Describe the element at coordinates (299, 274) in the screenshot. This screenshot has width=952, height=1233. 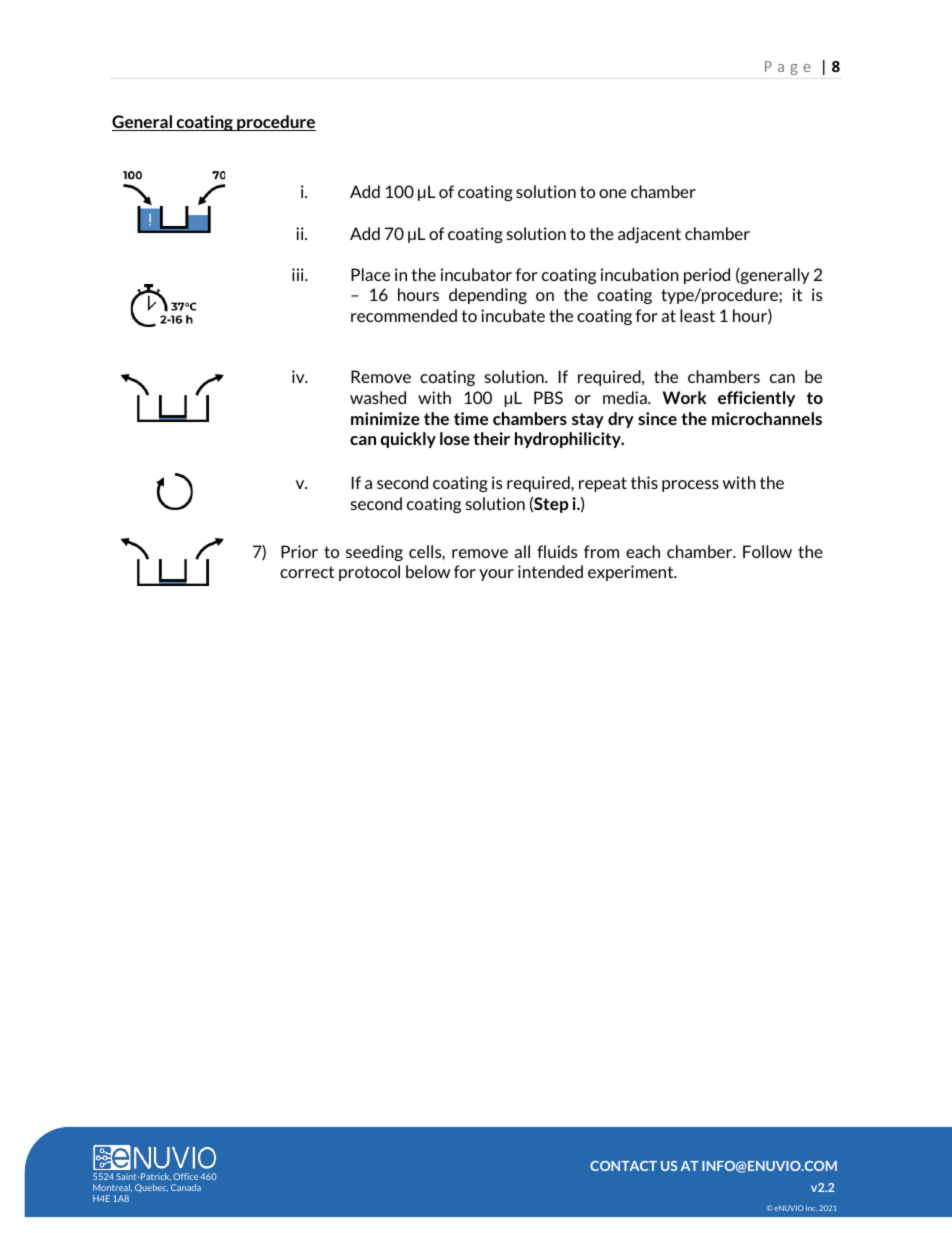
I see `iii` at that location.
